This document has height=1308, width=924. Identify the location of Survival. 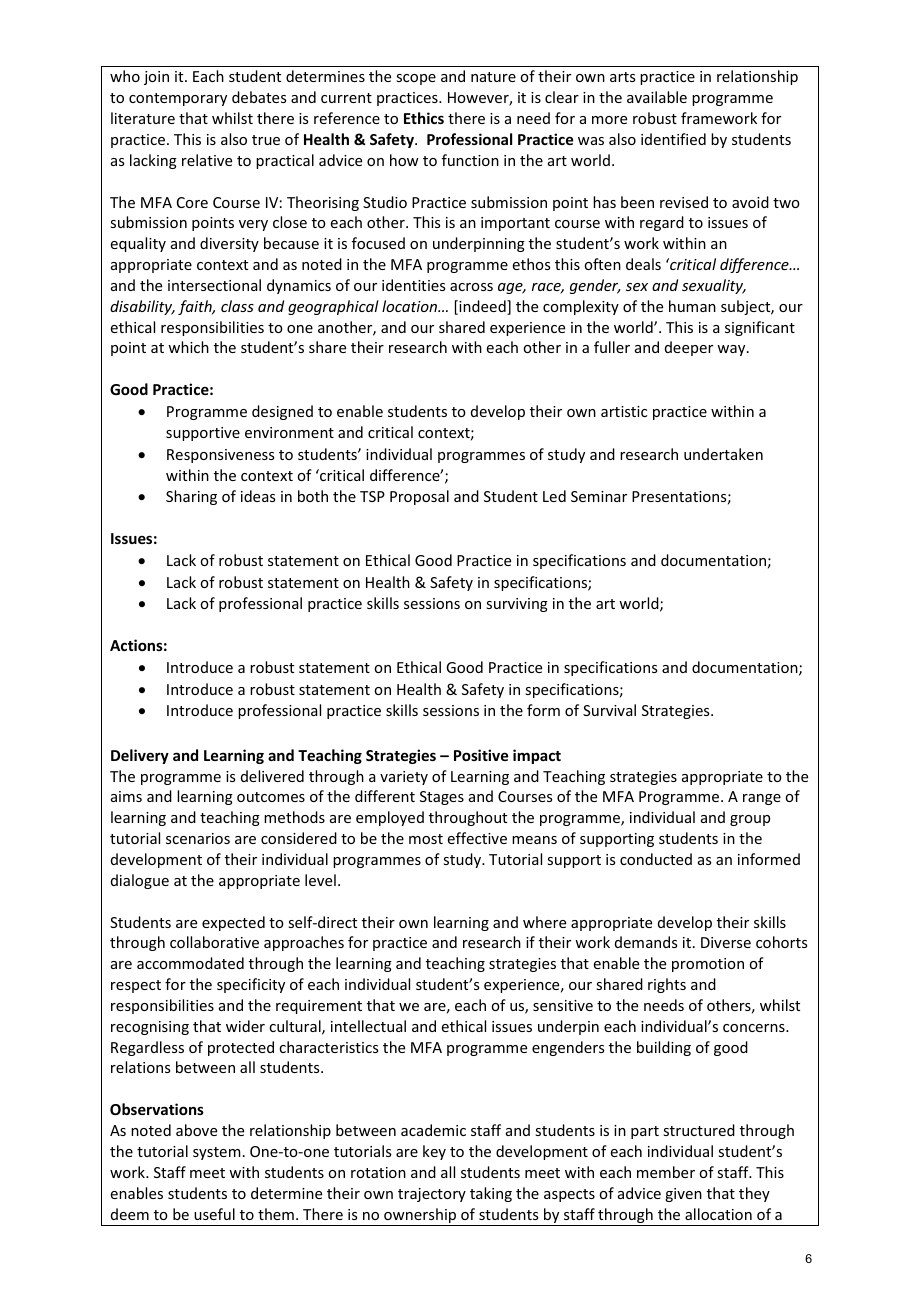
(609, 710).
